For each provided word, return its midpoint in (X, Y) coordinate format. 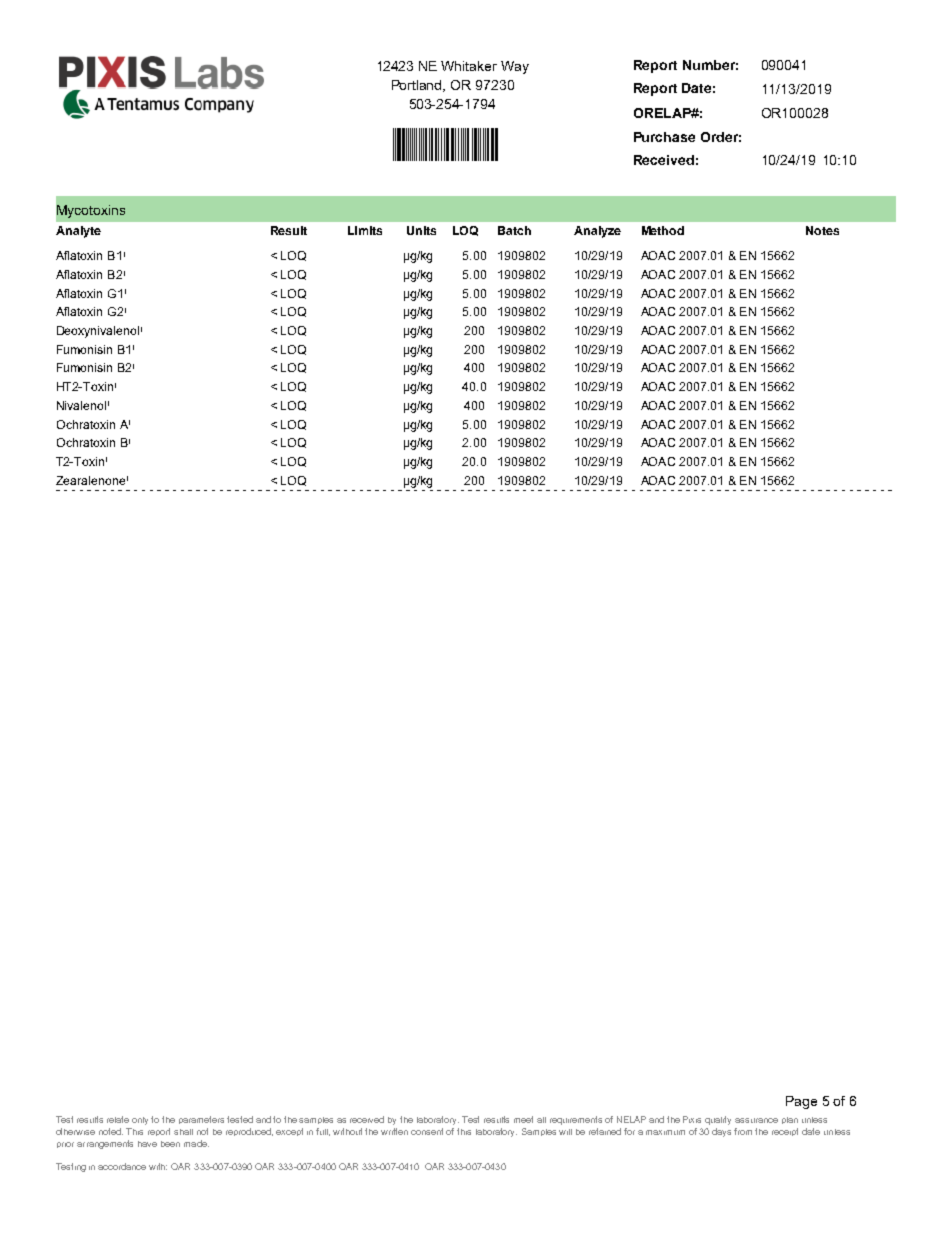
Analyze (597, 232)
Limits (365, 230)
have (147, 1144)
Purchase (664, 137)
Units (421, 230)
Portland (418, 86)
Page (801, 1102)
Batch (514, 230)
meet (523, 1119)
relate (118, 1119)
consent (427, 1131)
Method (663, 230)
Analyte (78, 232)
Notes (822, 230)
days (721, 1132)
